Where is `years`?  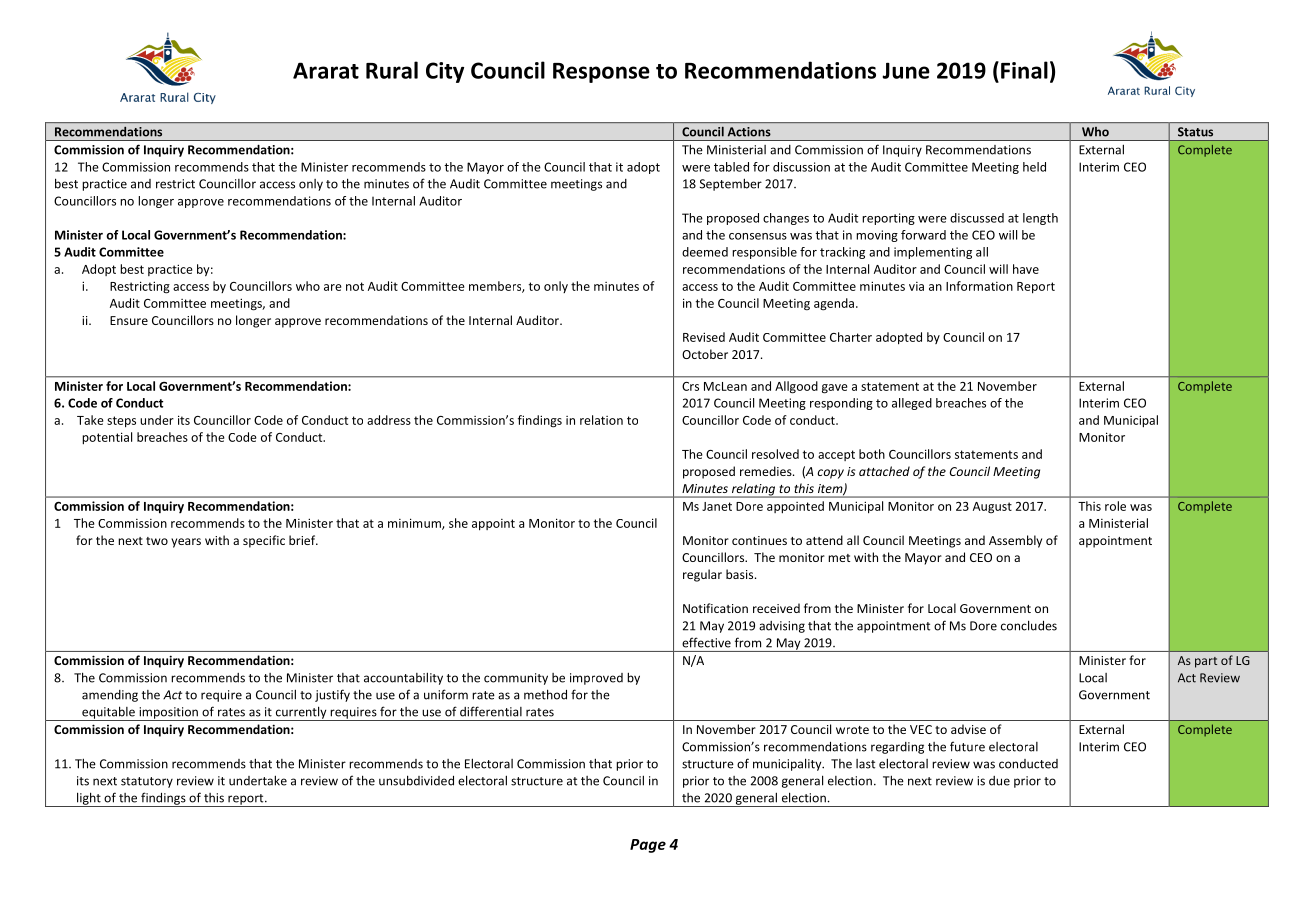 years is located at coordinates (186, 543).
